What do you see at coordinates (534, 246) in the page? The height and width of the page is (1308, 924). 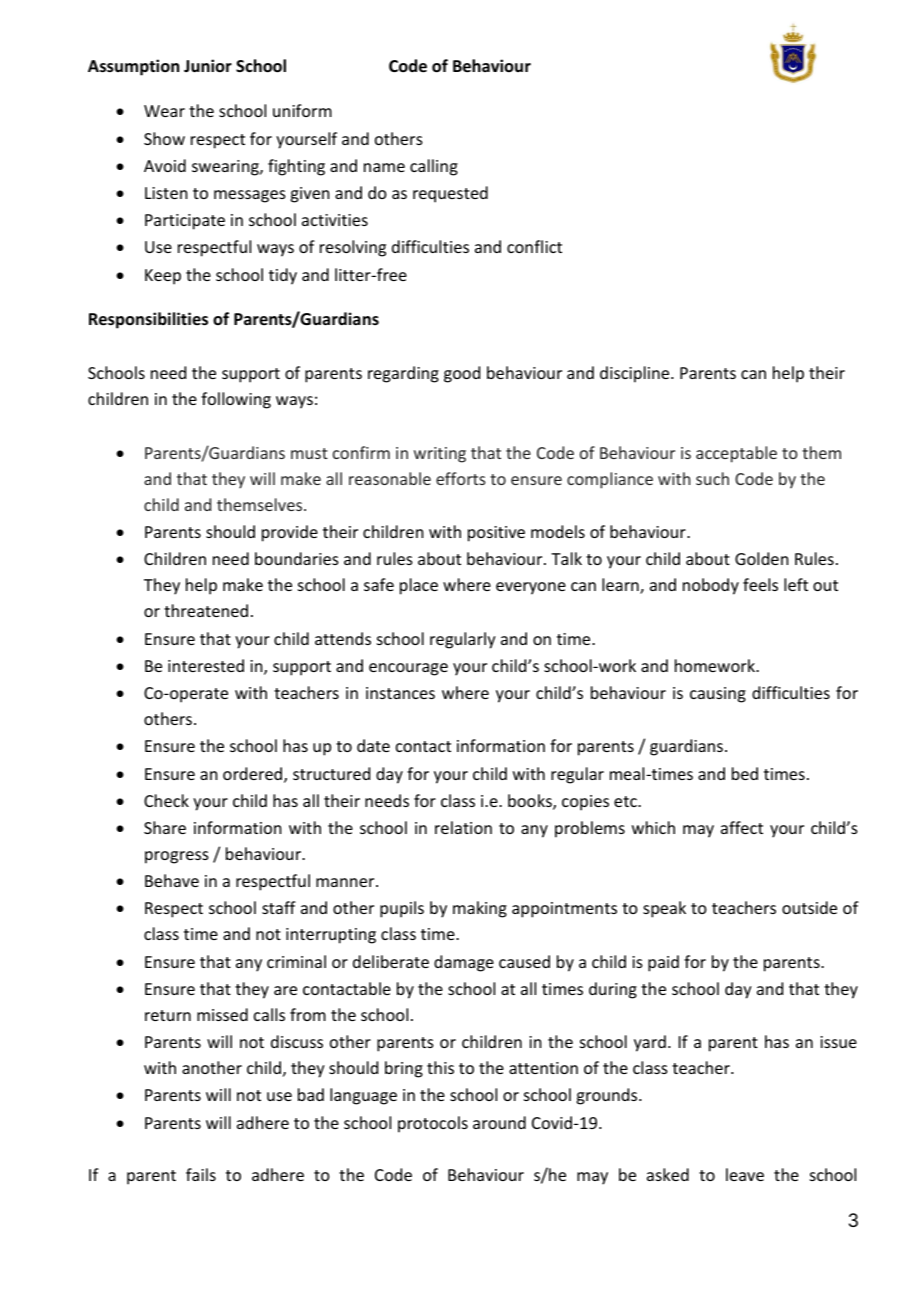 I see `conflict` at bounding box center [534, 246].
